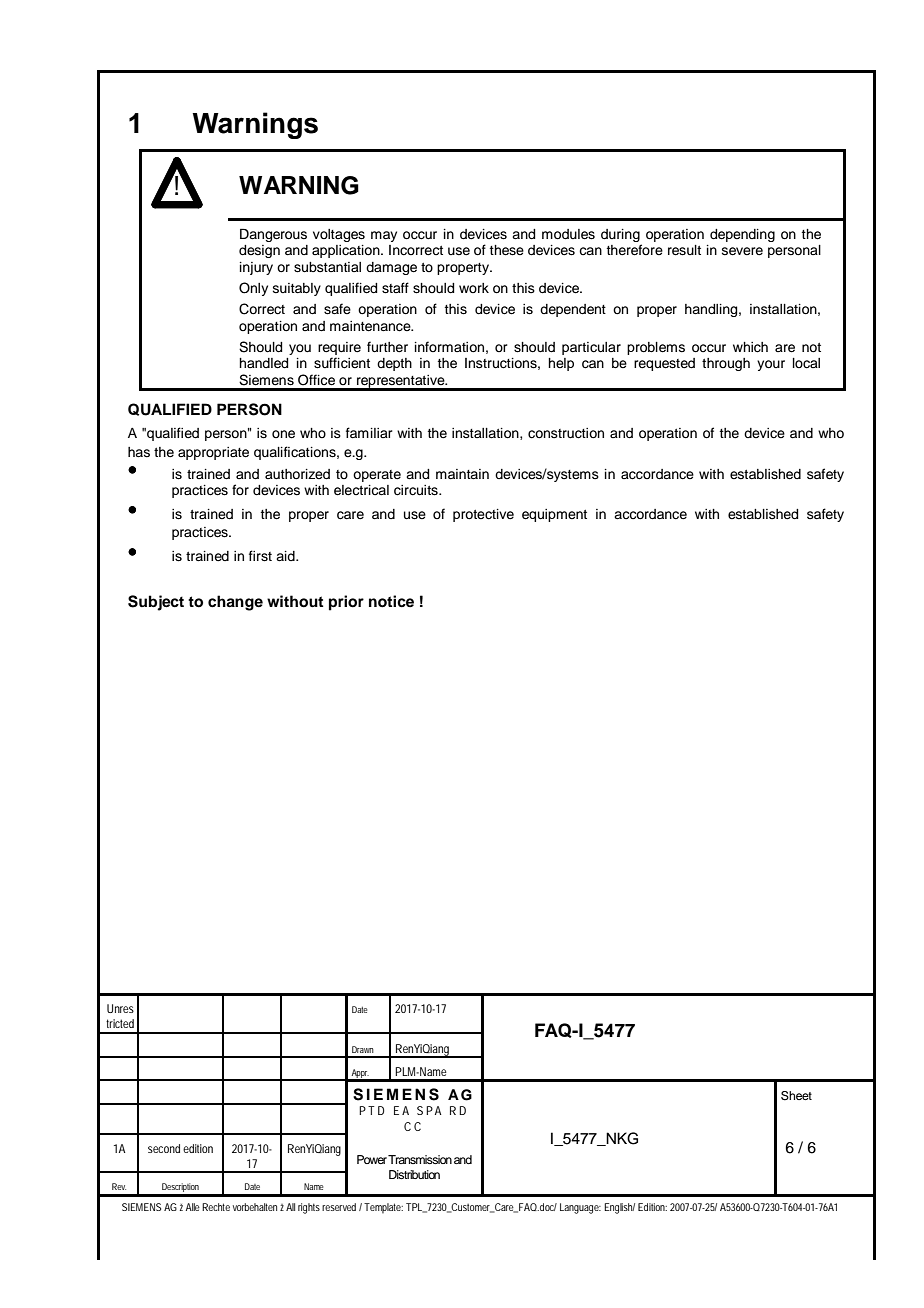 Image resolution: width=924 pixels, height=1308 pixels. Describe the element at coordinates (193, 1207) in the page. I see `Alle` at that location.
